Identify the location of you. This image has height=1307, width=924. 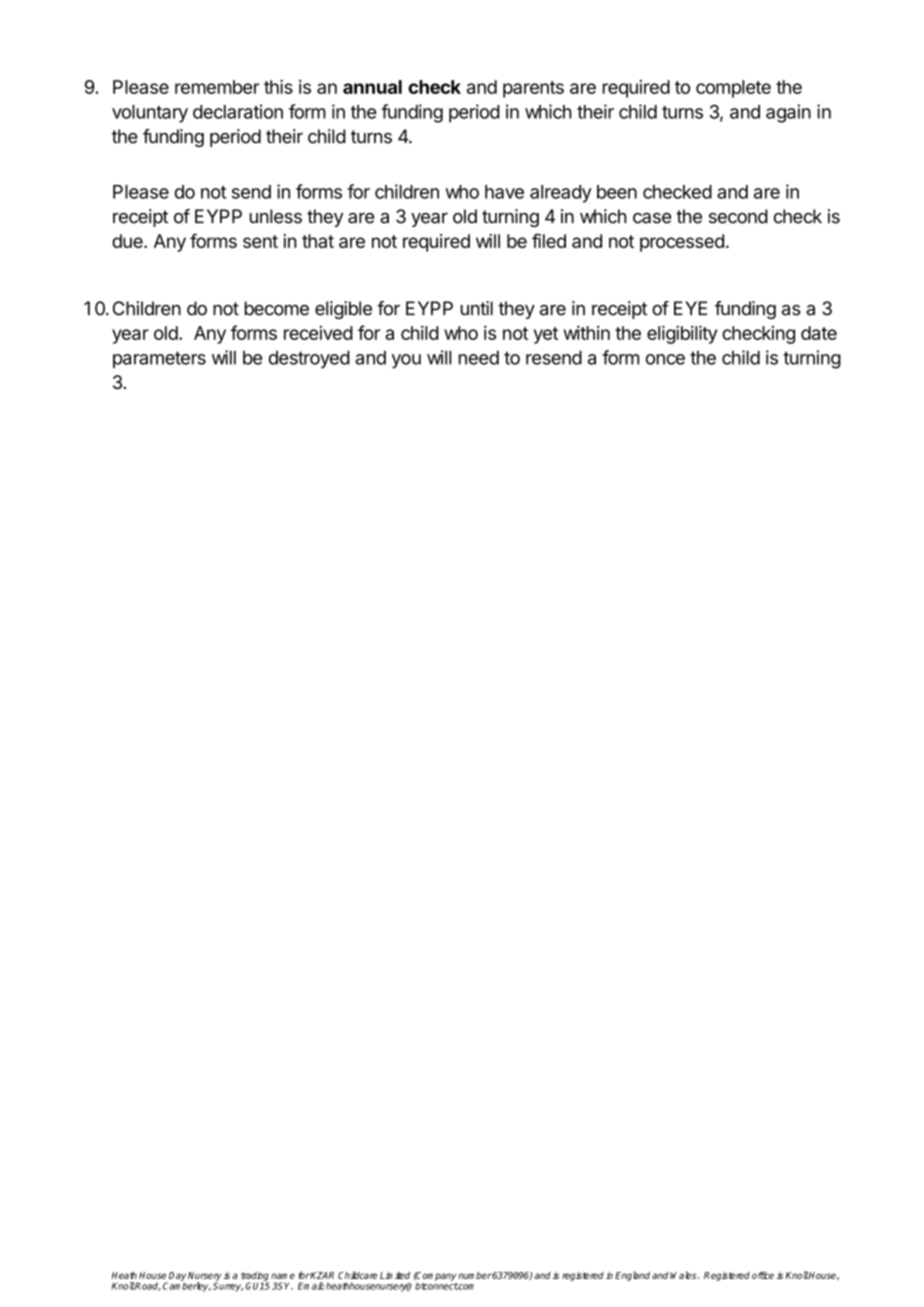
(406, 361).
